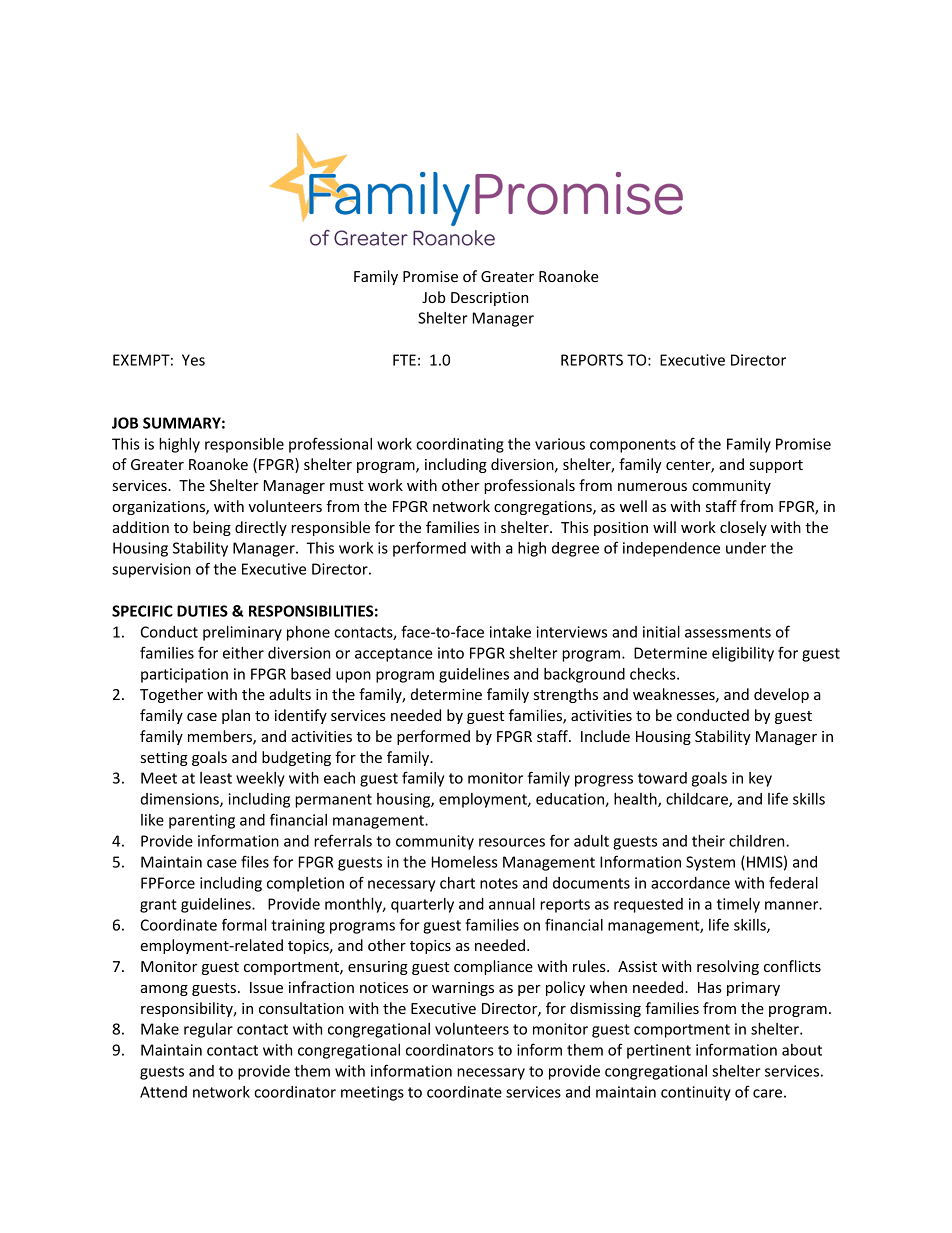  I want to click on continuity, so click(696, 1093).
